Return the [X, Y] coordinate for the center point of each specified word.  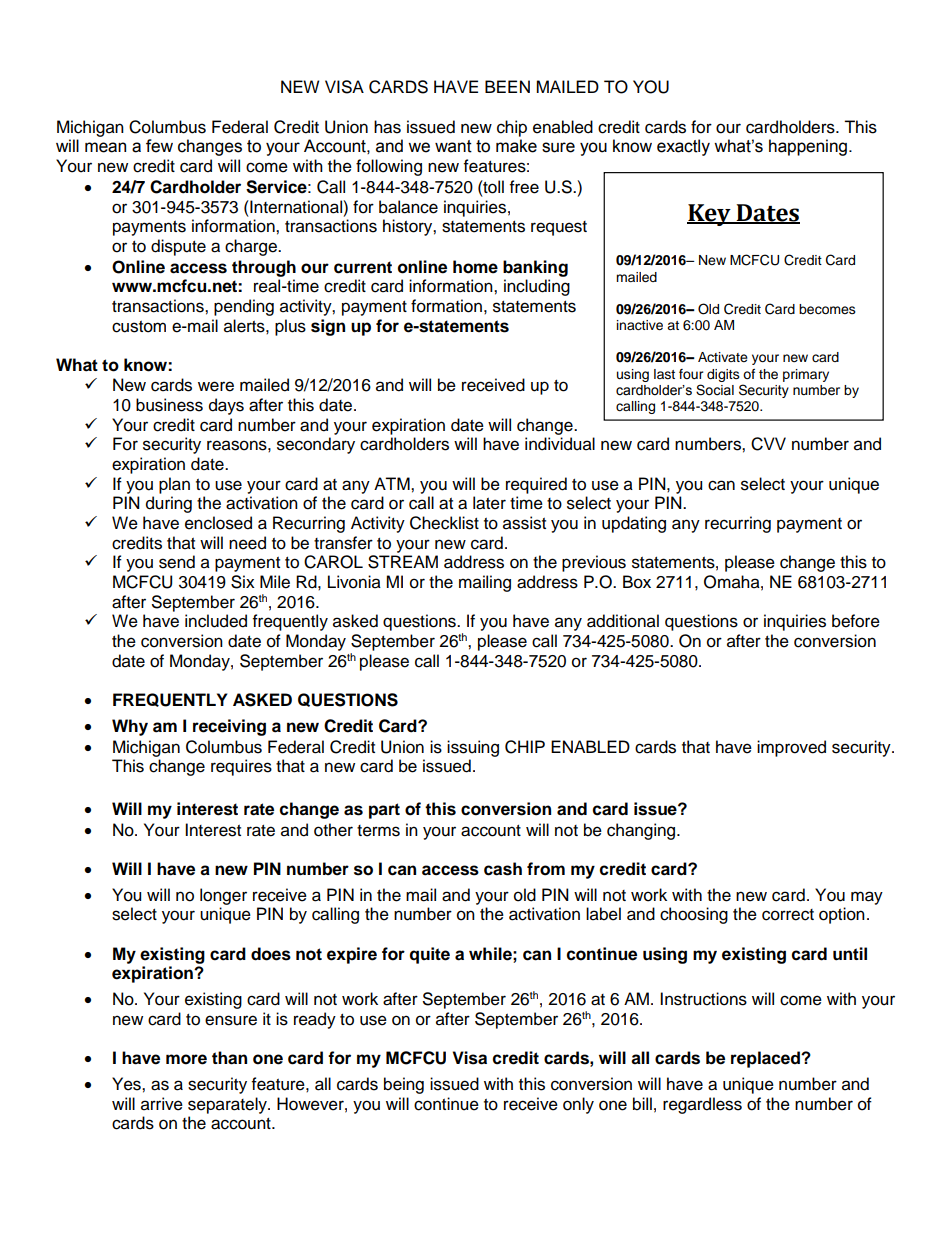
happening [808, 147]
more [186, 1059]
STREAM [403, 562]
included [216, 621]
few [159, 146]
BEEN [507, 86]
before [856, 621]
